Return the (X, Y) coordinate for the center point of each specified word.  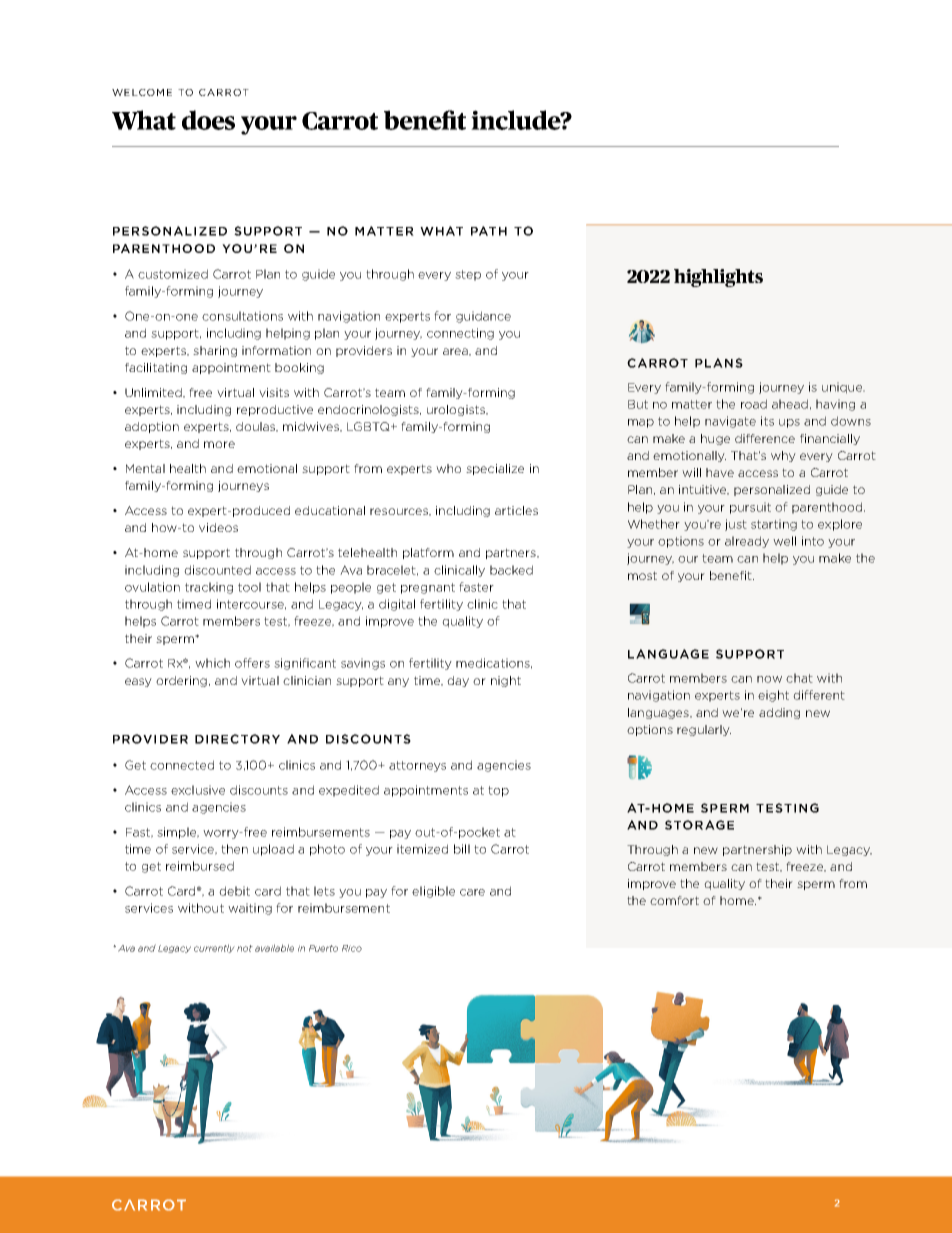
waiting (250, 909)
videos (218, 527)
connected (182, 765)
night (506, 681)
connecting (460, 334)
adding (779, 713)
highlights (718, 278)
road (754, 404)
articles (516, 510)
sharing (215, 351)
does (208, 120)
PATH (489, 231)
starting (774, 525)
